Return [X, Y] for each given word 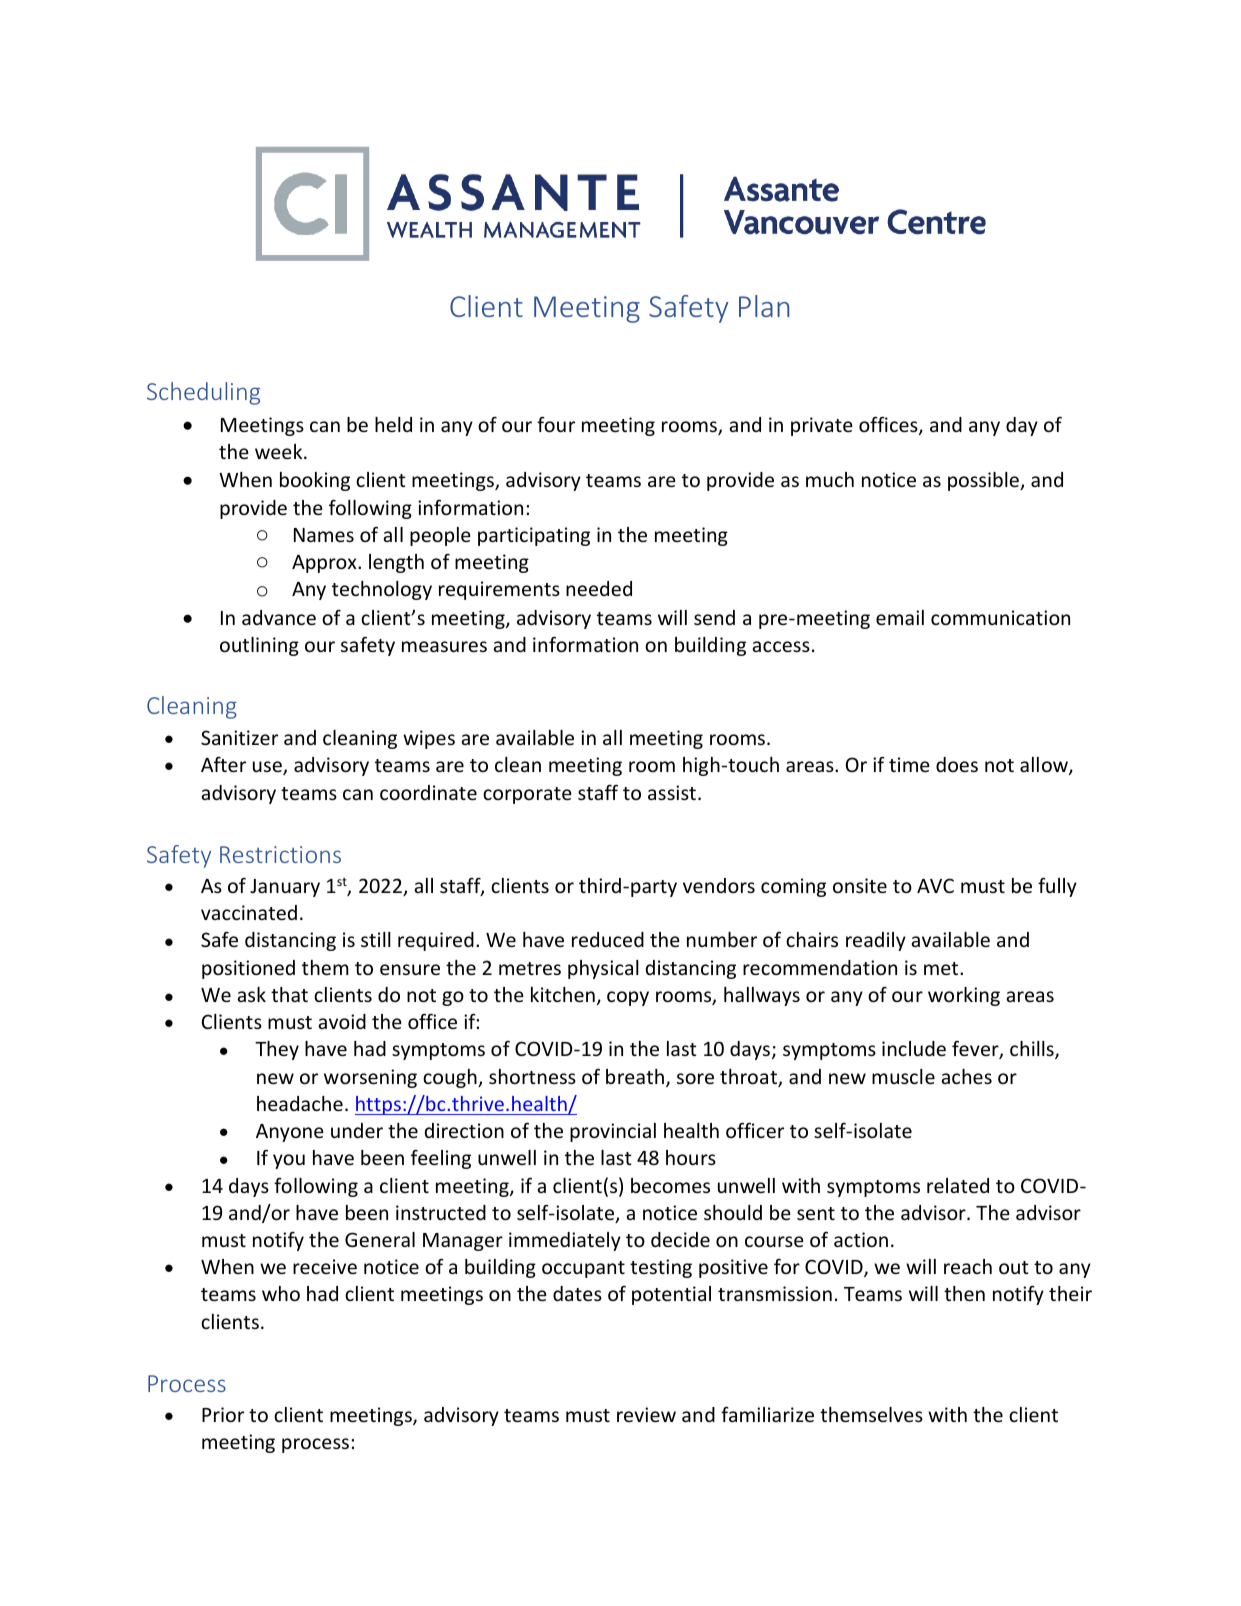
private [822, 426]
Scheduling [203, 393]
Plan [764, 306]
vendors [719, 885]
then [964, 1293]
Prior [223, 1414]
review [646, 1414]
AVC [935, 885]
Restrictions [280, 854]
